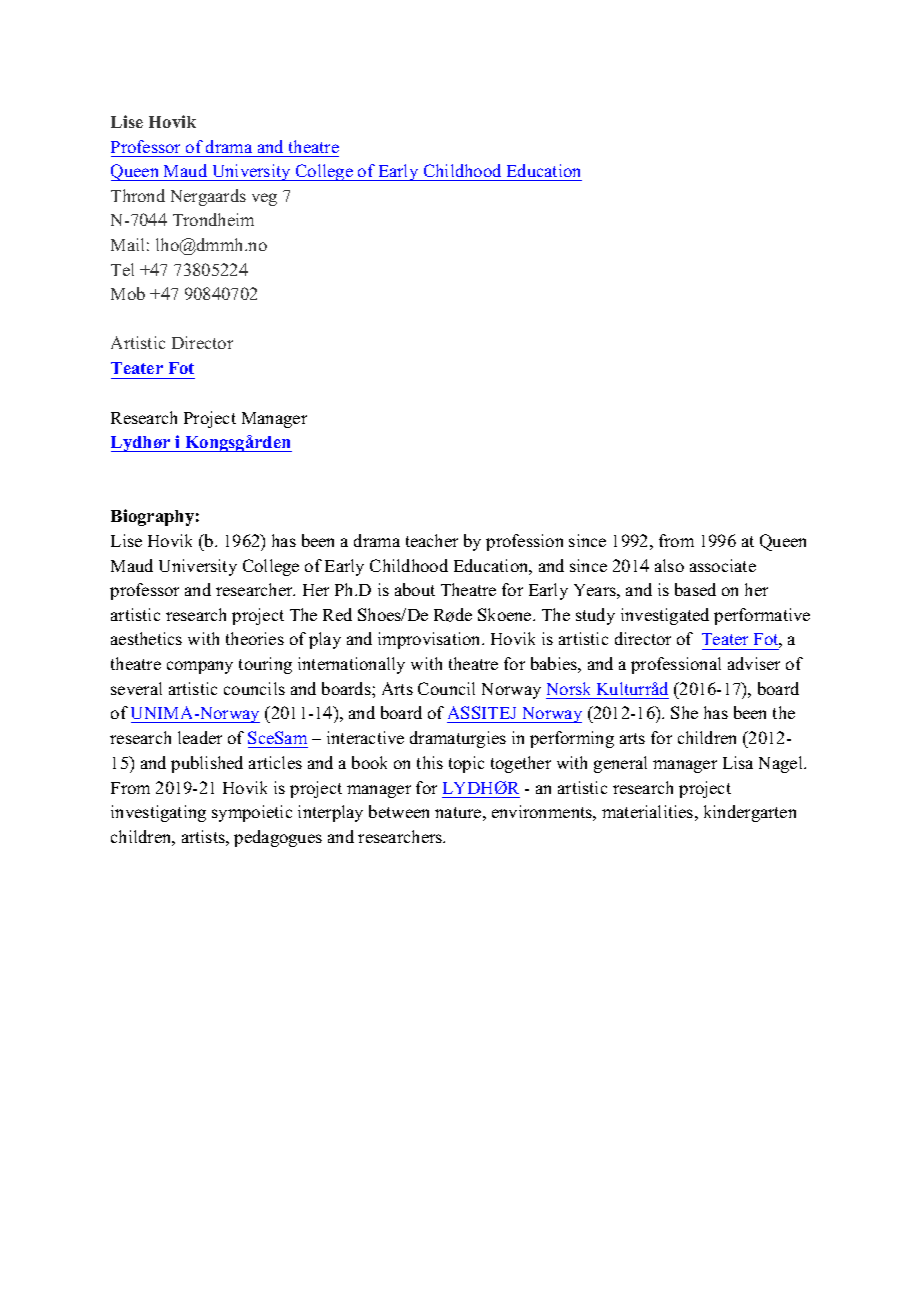  Describe the element at coordinates (723, 565) in the screenshot. I see `associate` at that location.
